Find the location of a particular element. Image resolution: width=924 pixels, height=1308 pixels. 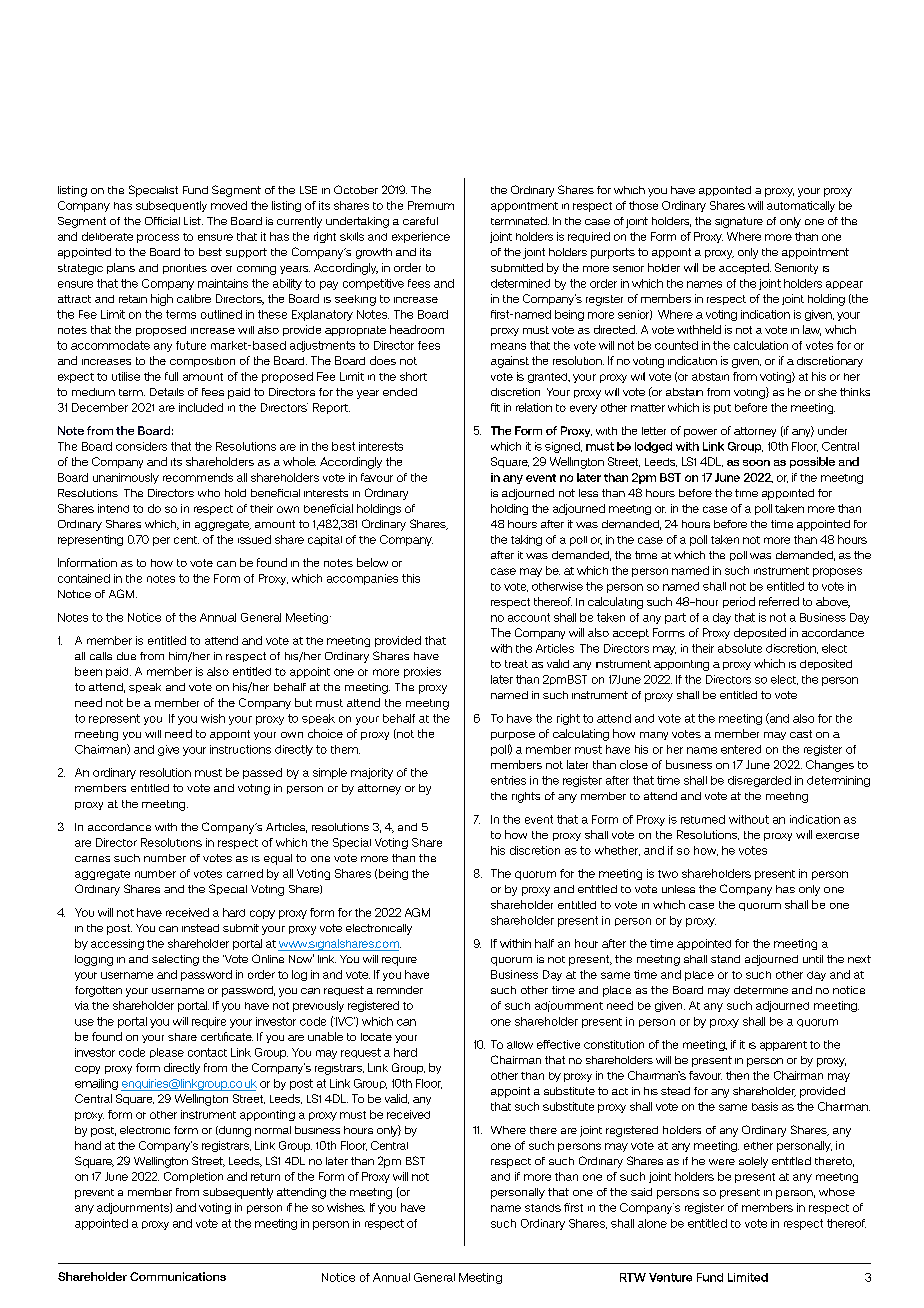

alone is located at coordinates (652, 1223).
